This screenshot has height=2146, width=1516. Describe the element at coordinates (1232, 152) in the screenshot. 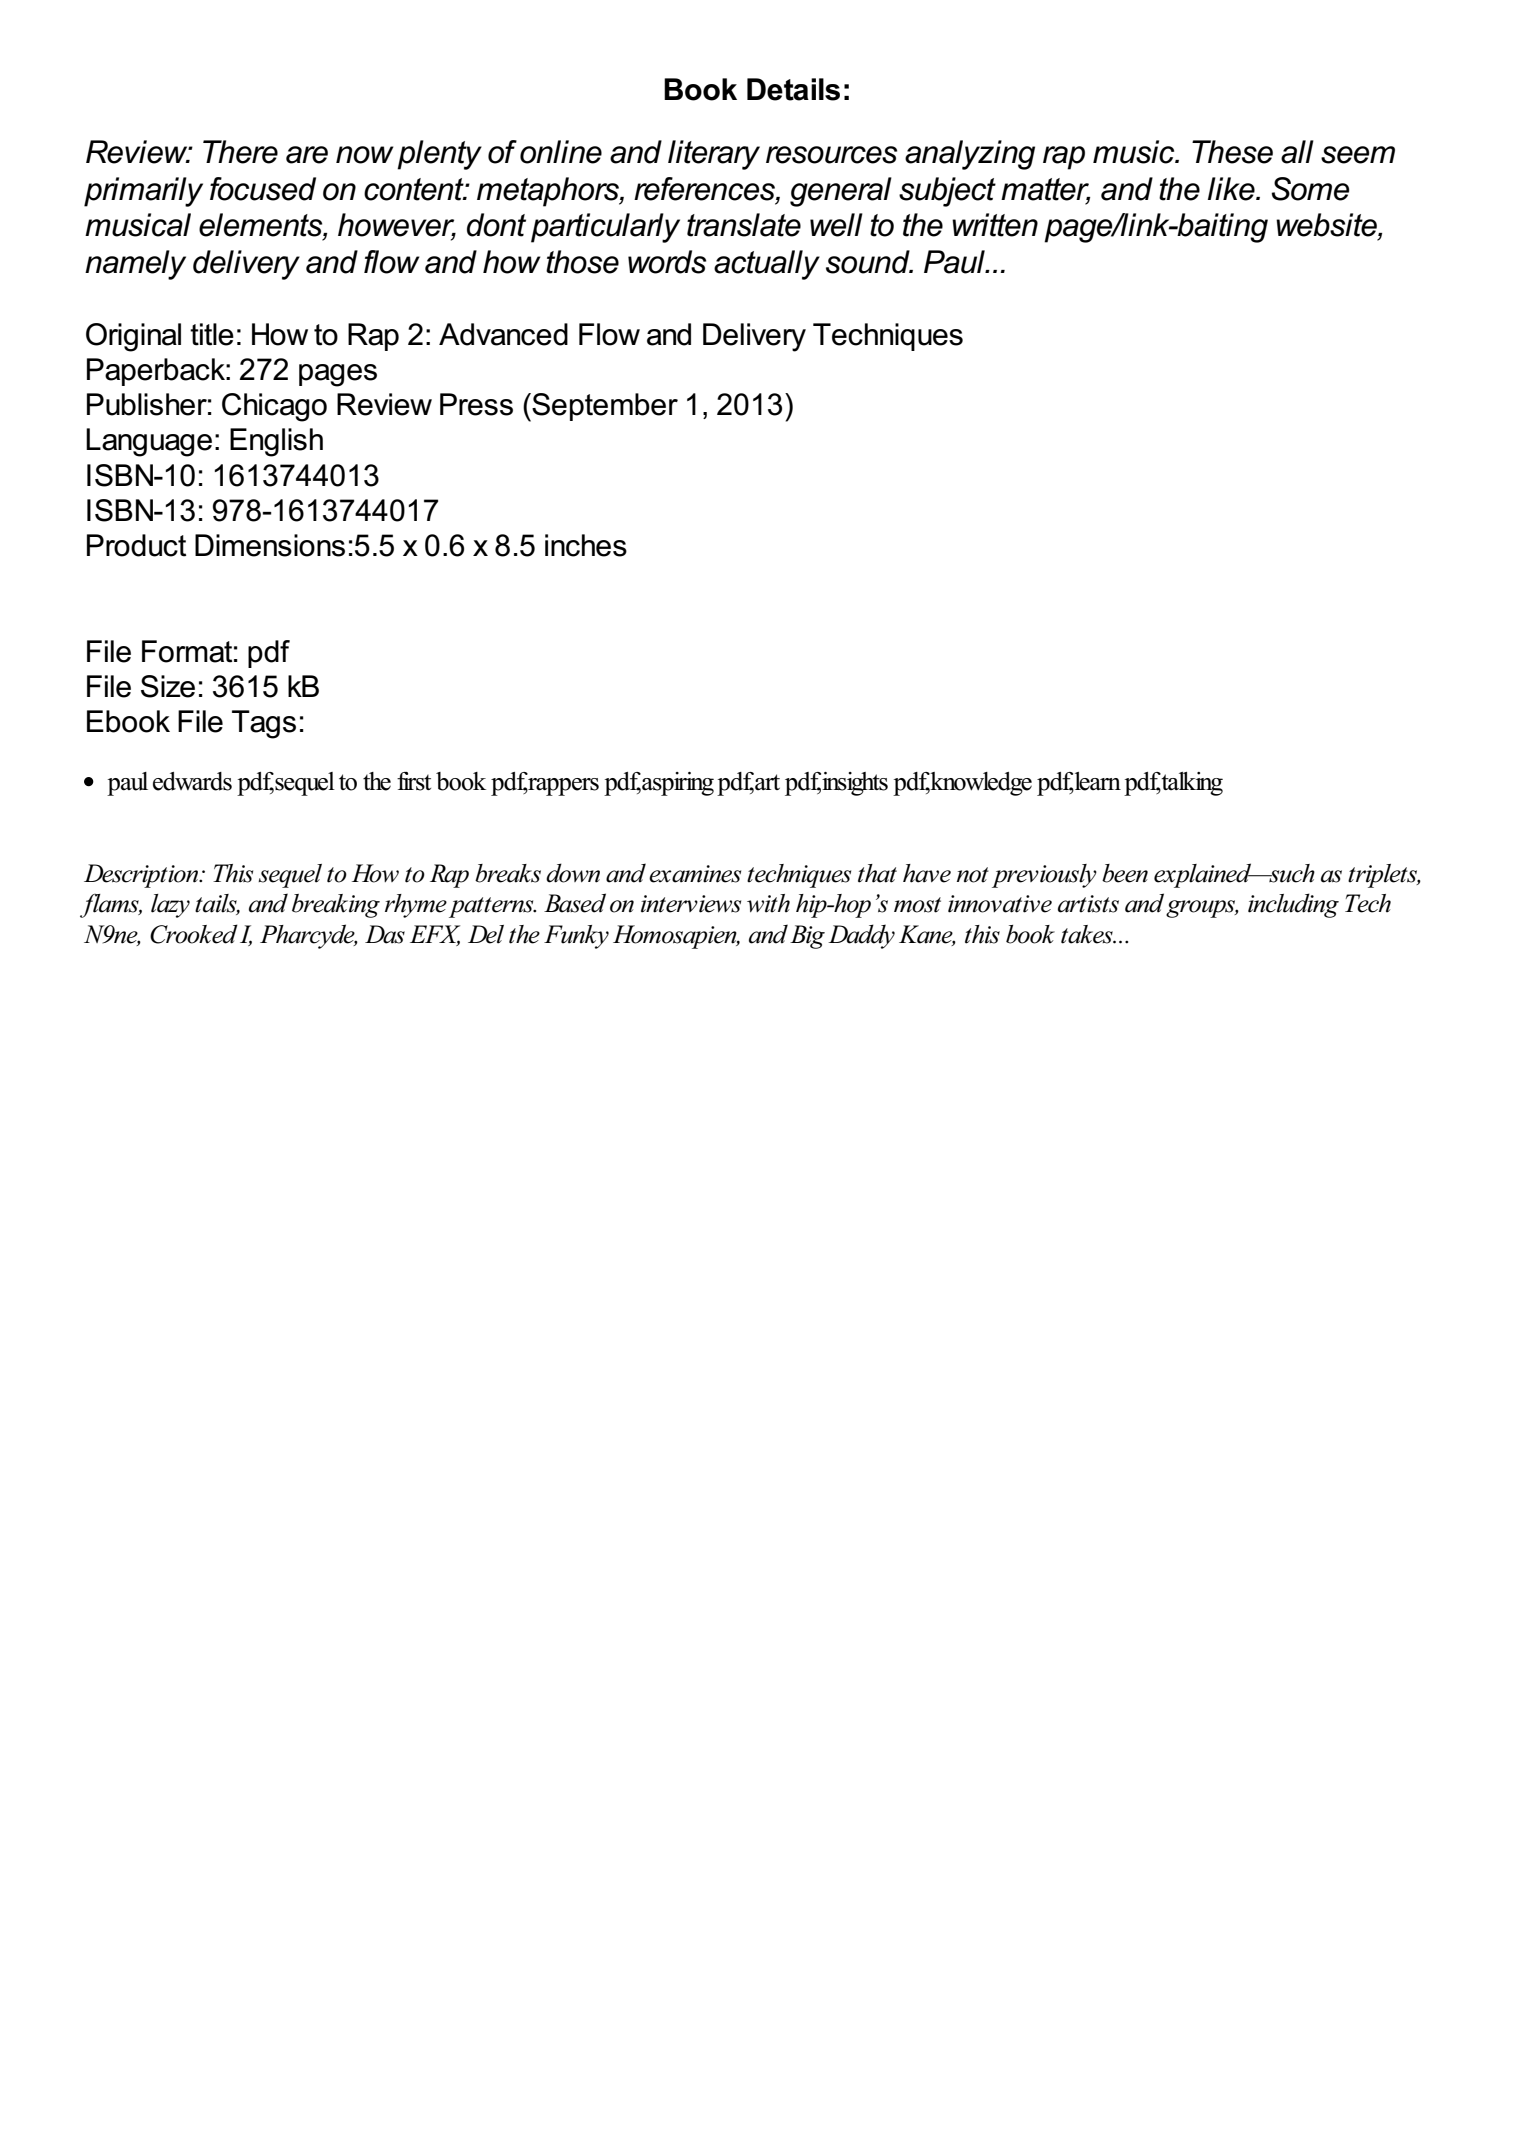

I see `These` at that location.
